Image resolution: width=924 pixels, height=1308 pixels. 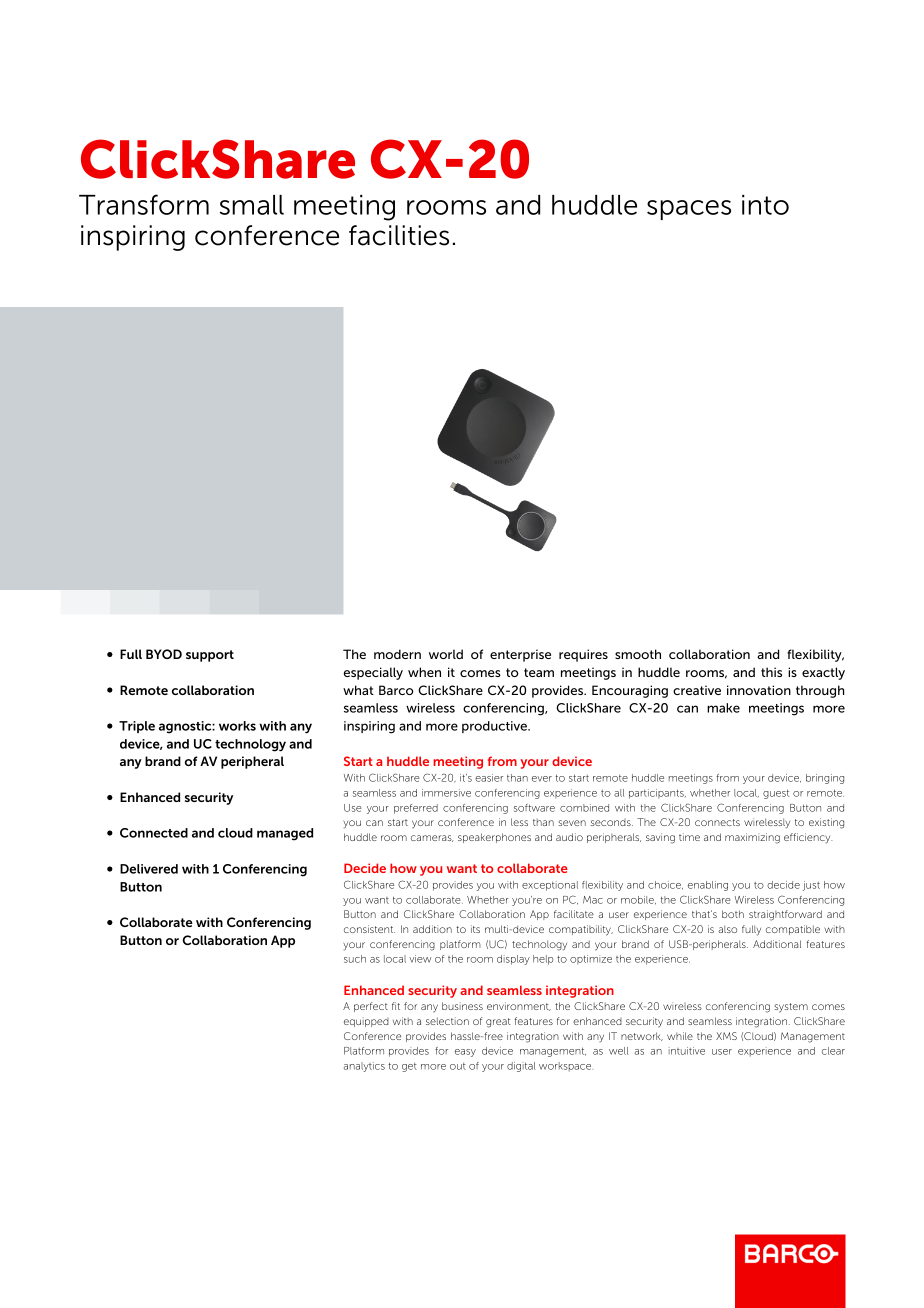 What do you see at coordinates (765, 205) in the image?
I see `into` at bounding box center [765, 205].
